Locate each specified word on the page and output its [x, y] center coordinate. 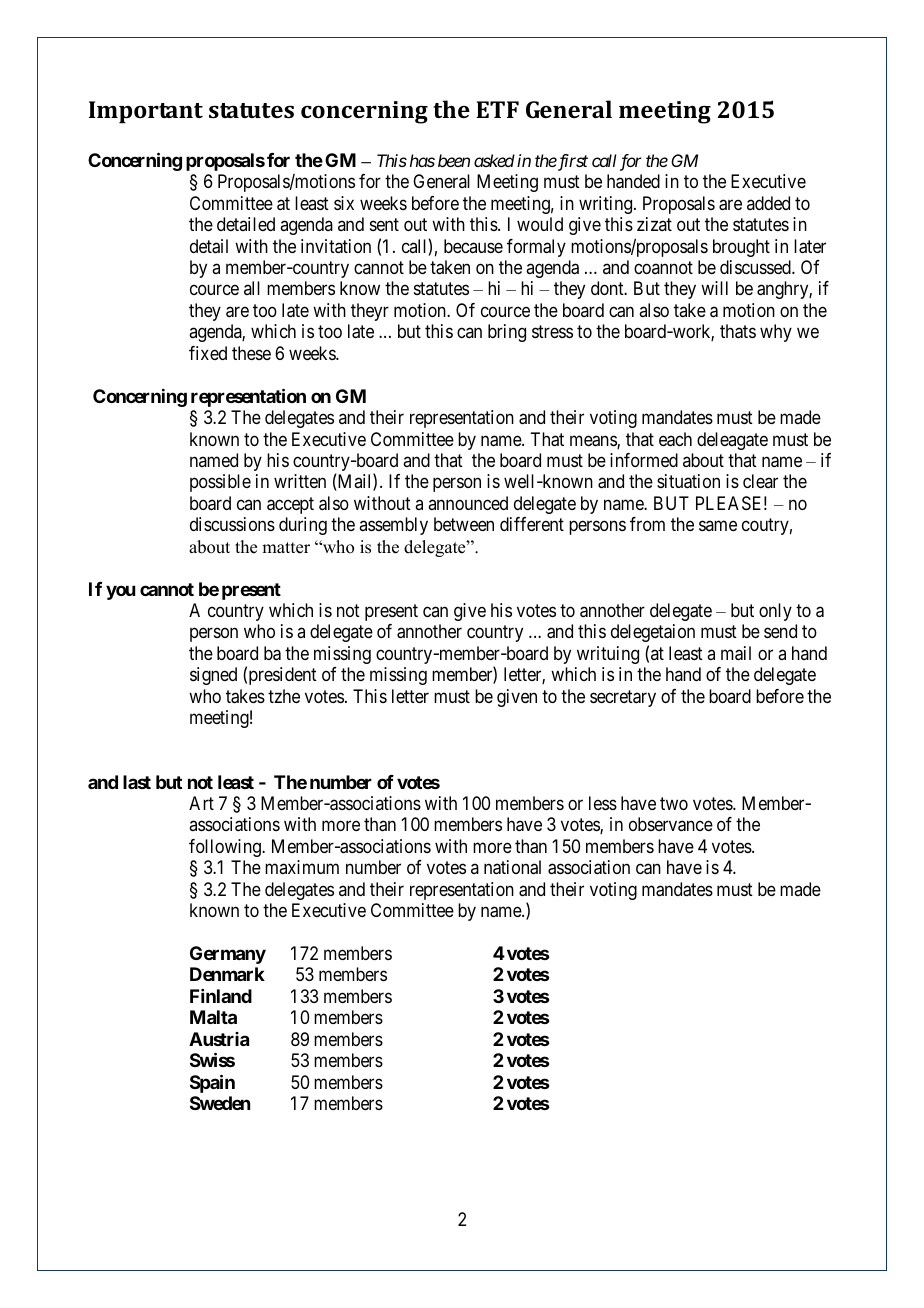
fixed [208, 353]
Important [146, 112]
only [775, 612]
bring [507, 333]
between [464, 524]
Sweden [220, 1103]
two [674, 803]
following [226, 848]
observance [671, 824]
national [512, 867]
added [768, 203]
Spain [212, 1083]
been [454, 160]
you [121, 592]
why [776, 333]
